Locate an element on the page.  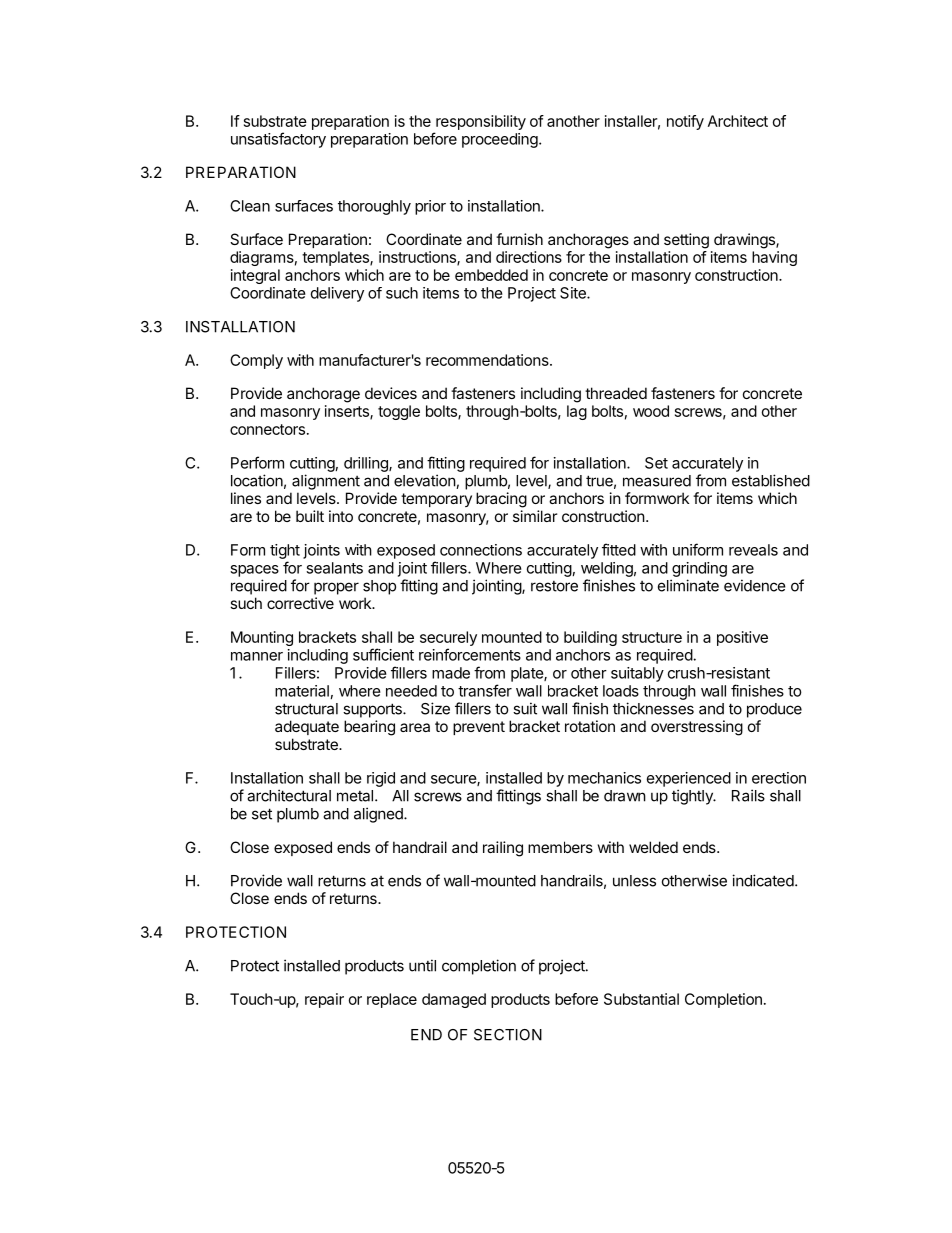
restore is located at coordinates (554, 586).
